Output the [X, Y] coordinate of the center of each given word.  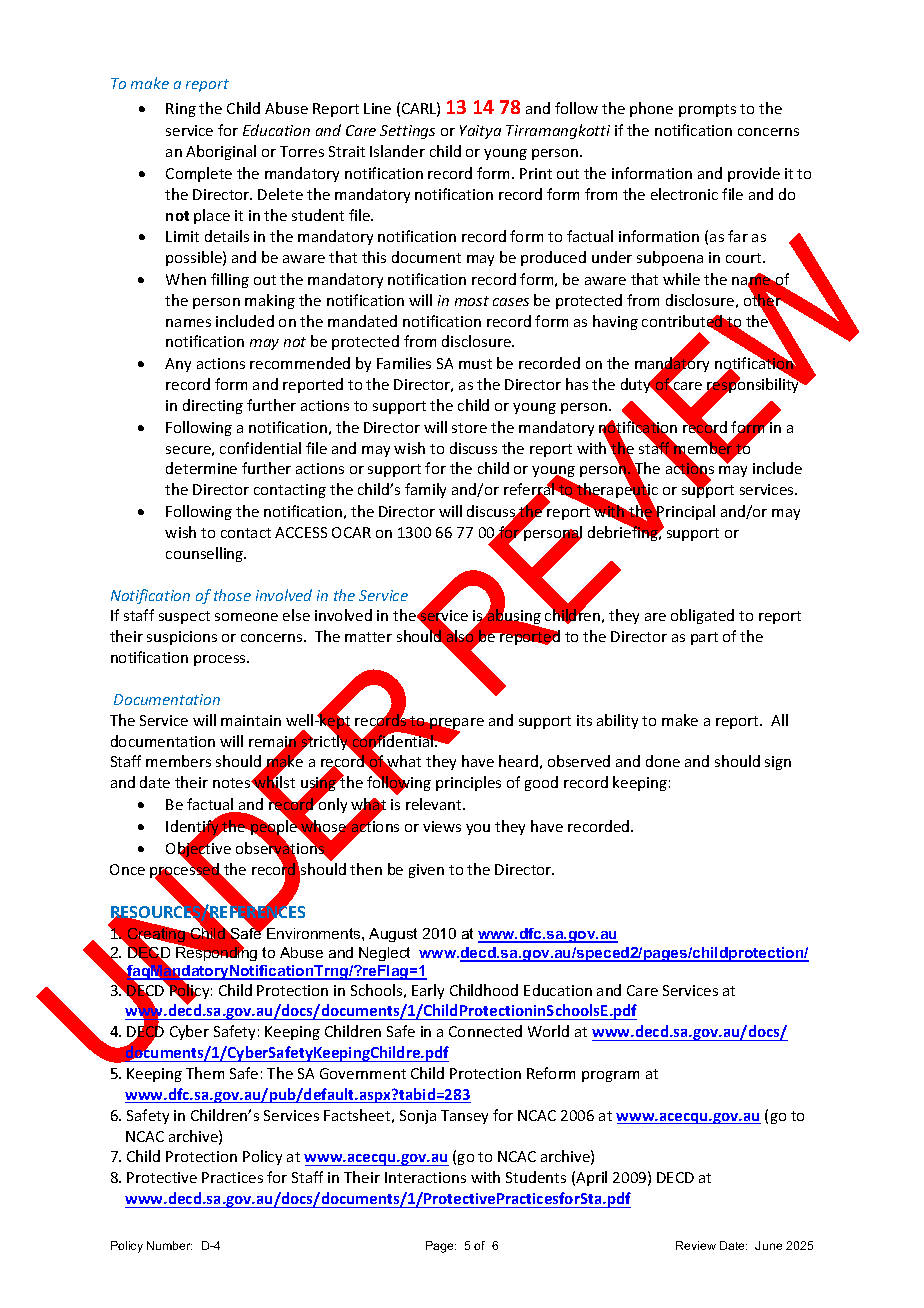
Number [169, 1245]
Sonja [418, 1117]
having [615, 322]
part [704, 638]
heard [518, 761]
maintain [251, 720]
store [469, 428]
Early [428, 991]
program [610, 1076]
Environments [314, 932]
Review [696, 1245]
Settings [407, 132]
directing [213, 406]
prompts [707, 110]
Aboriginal [221, 152]
